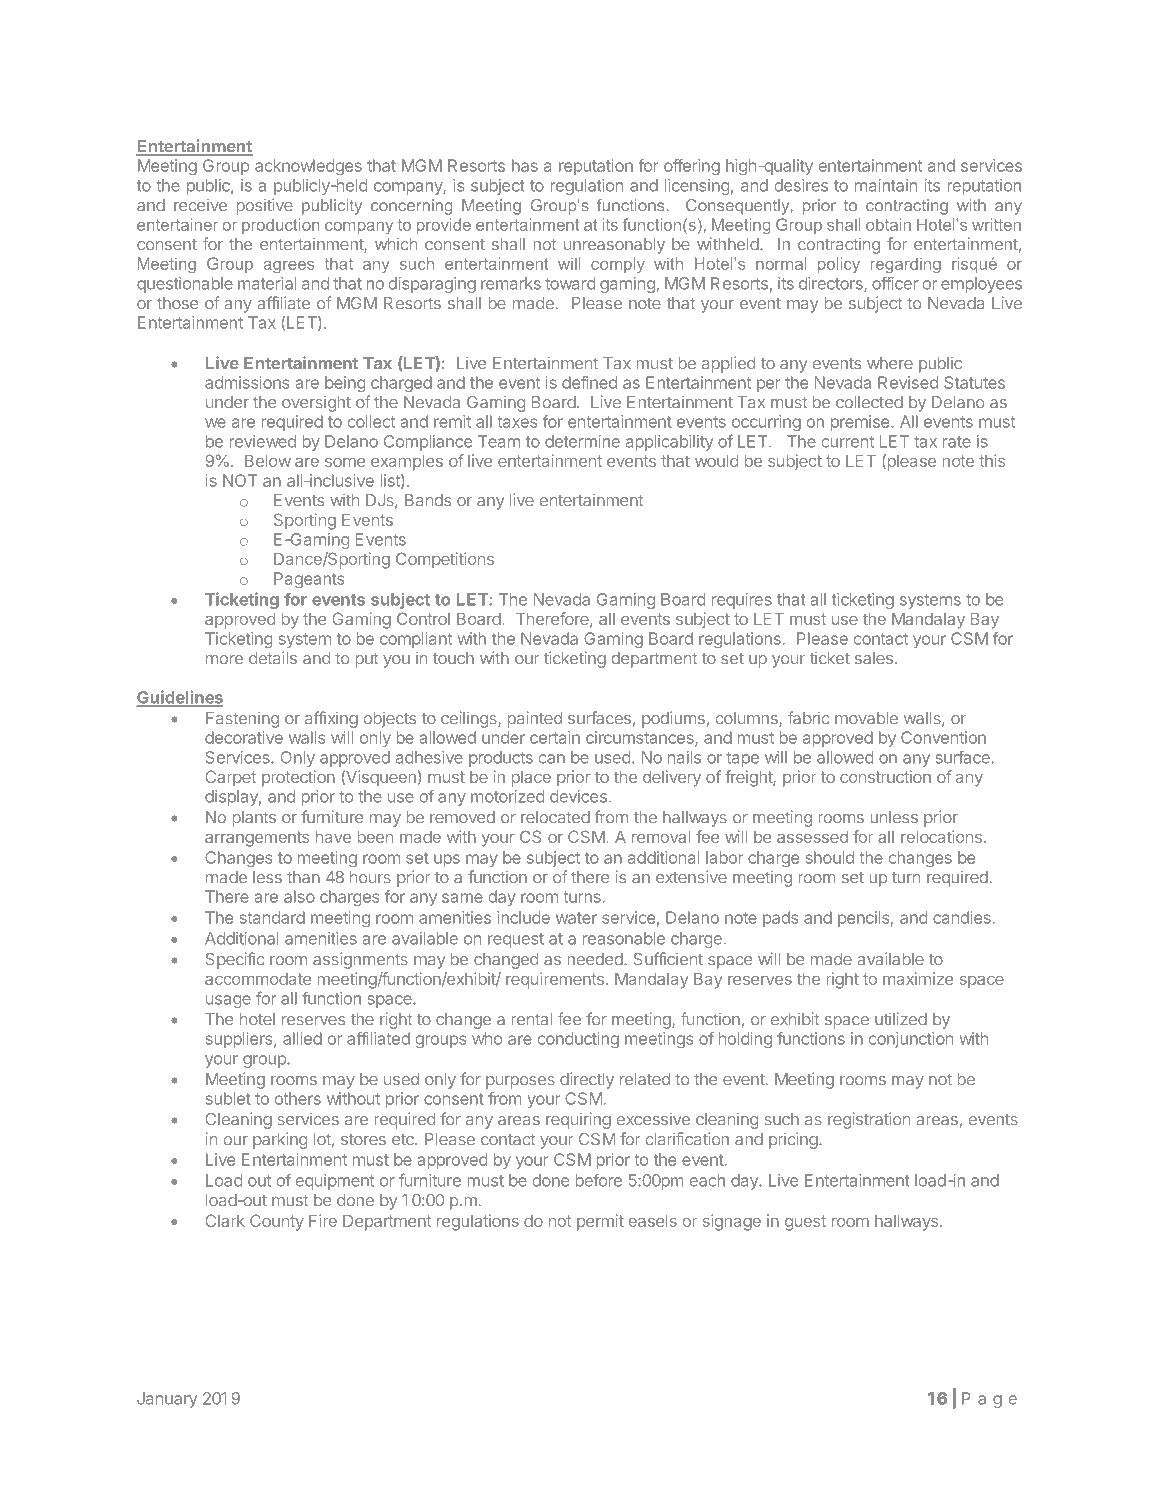 The height and width of the document is (1500, 1159). What do you see at coordinates (268, 460) in the document?
I see `Below` at bounding box center [268, 460].
